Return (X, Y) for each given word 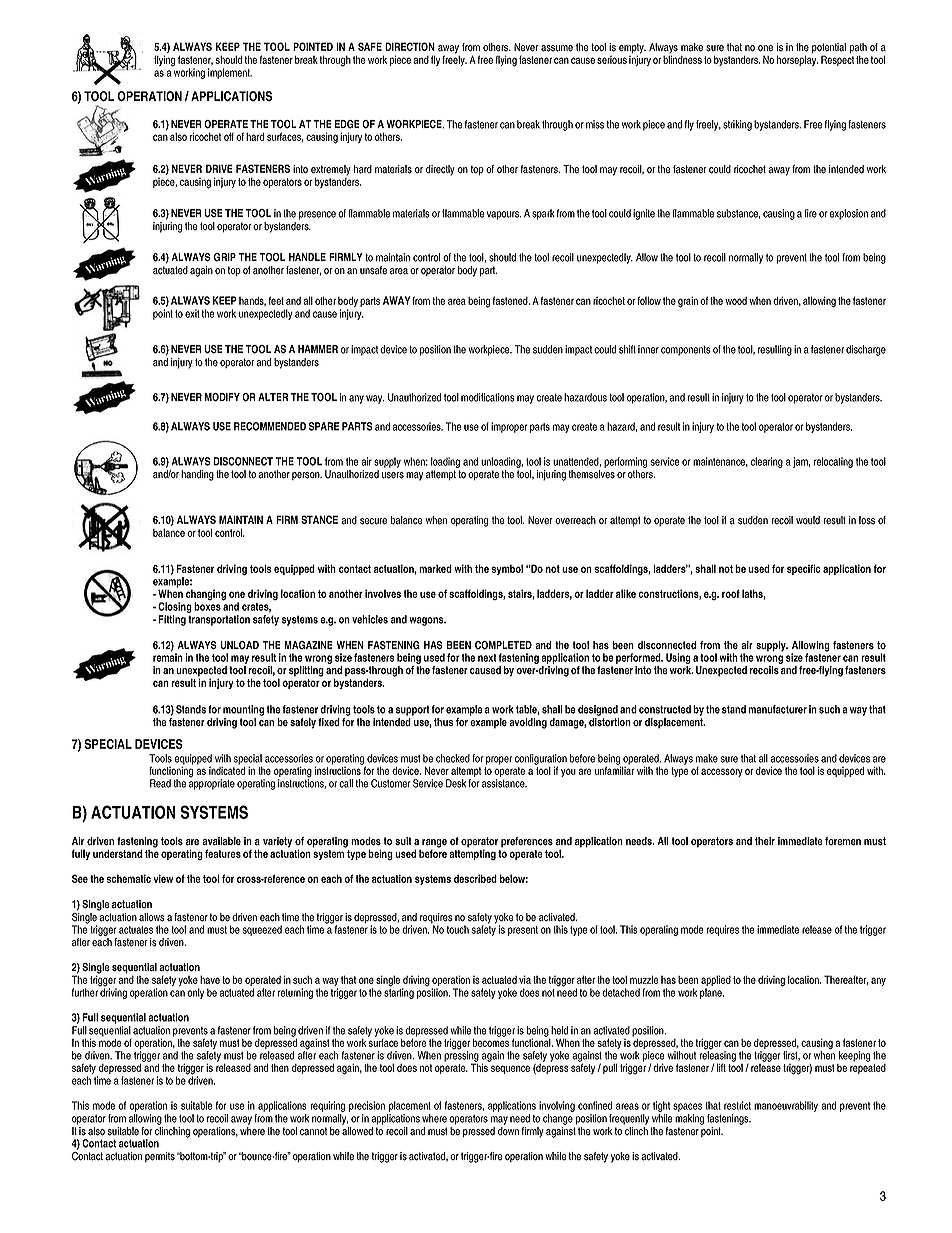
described (475, 878)
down (508, 1131)
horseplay (797, 60)
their (765, 841)
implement (230, 73)
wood (736, 301)
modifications (488, 397)
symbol (507, 569)
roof (731, 593)
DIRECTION (410, 46)
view (163, 878)
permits (160, 1157)
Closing (175, 607)
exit (192, 313)
